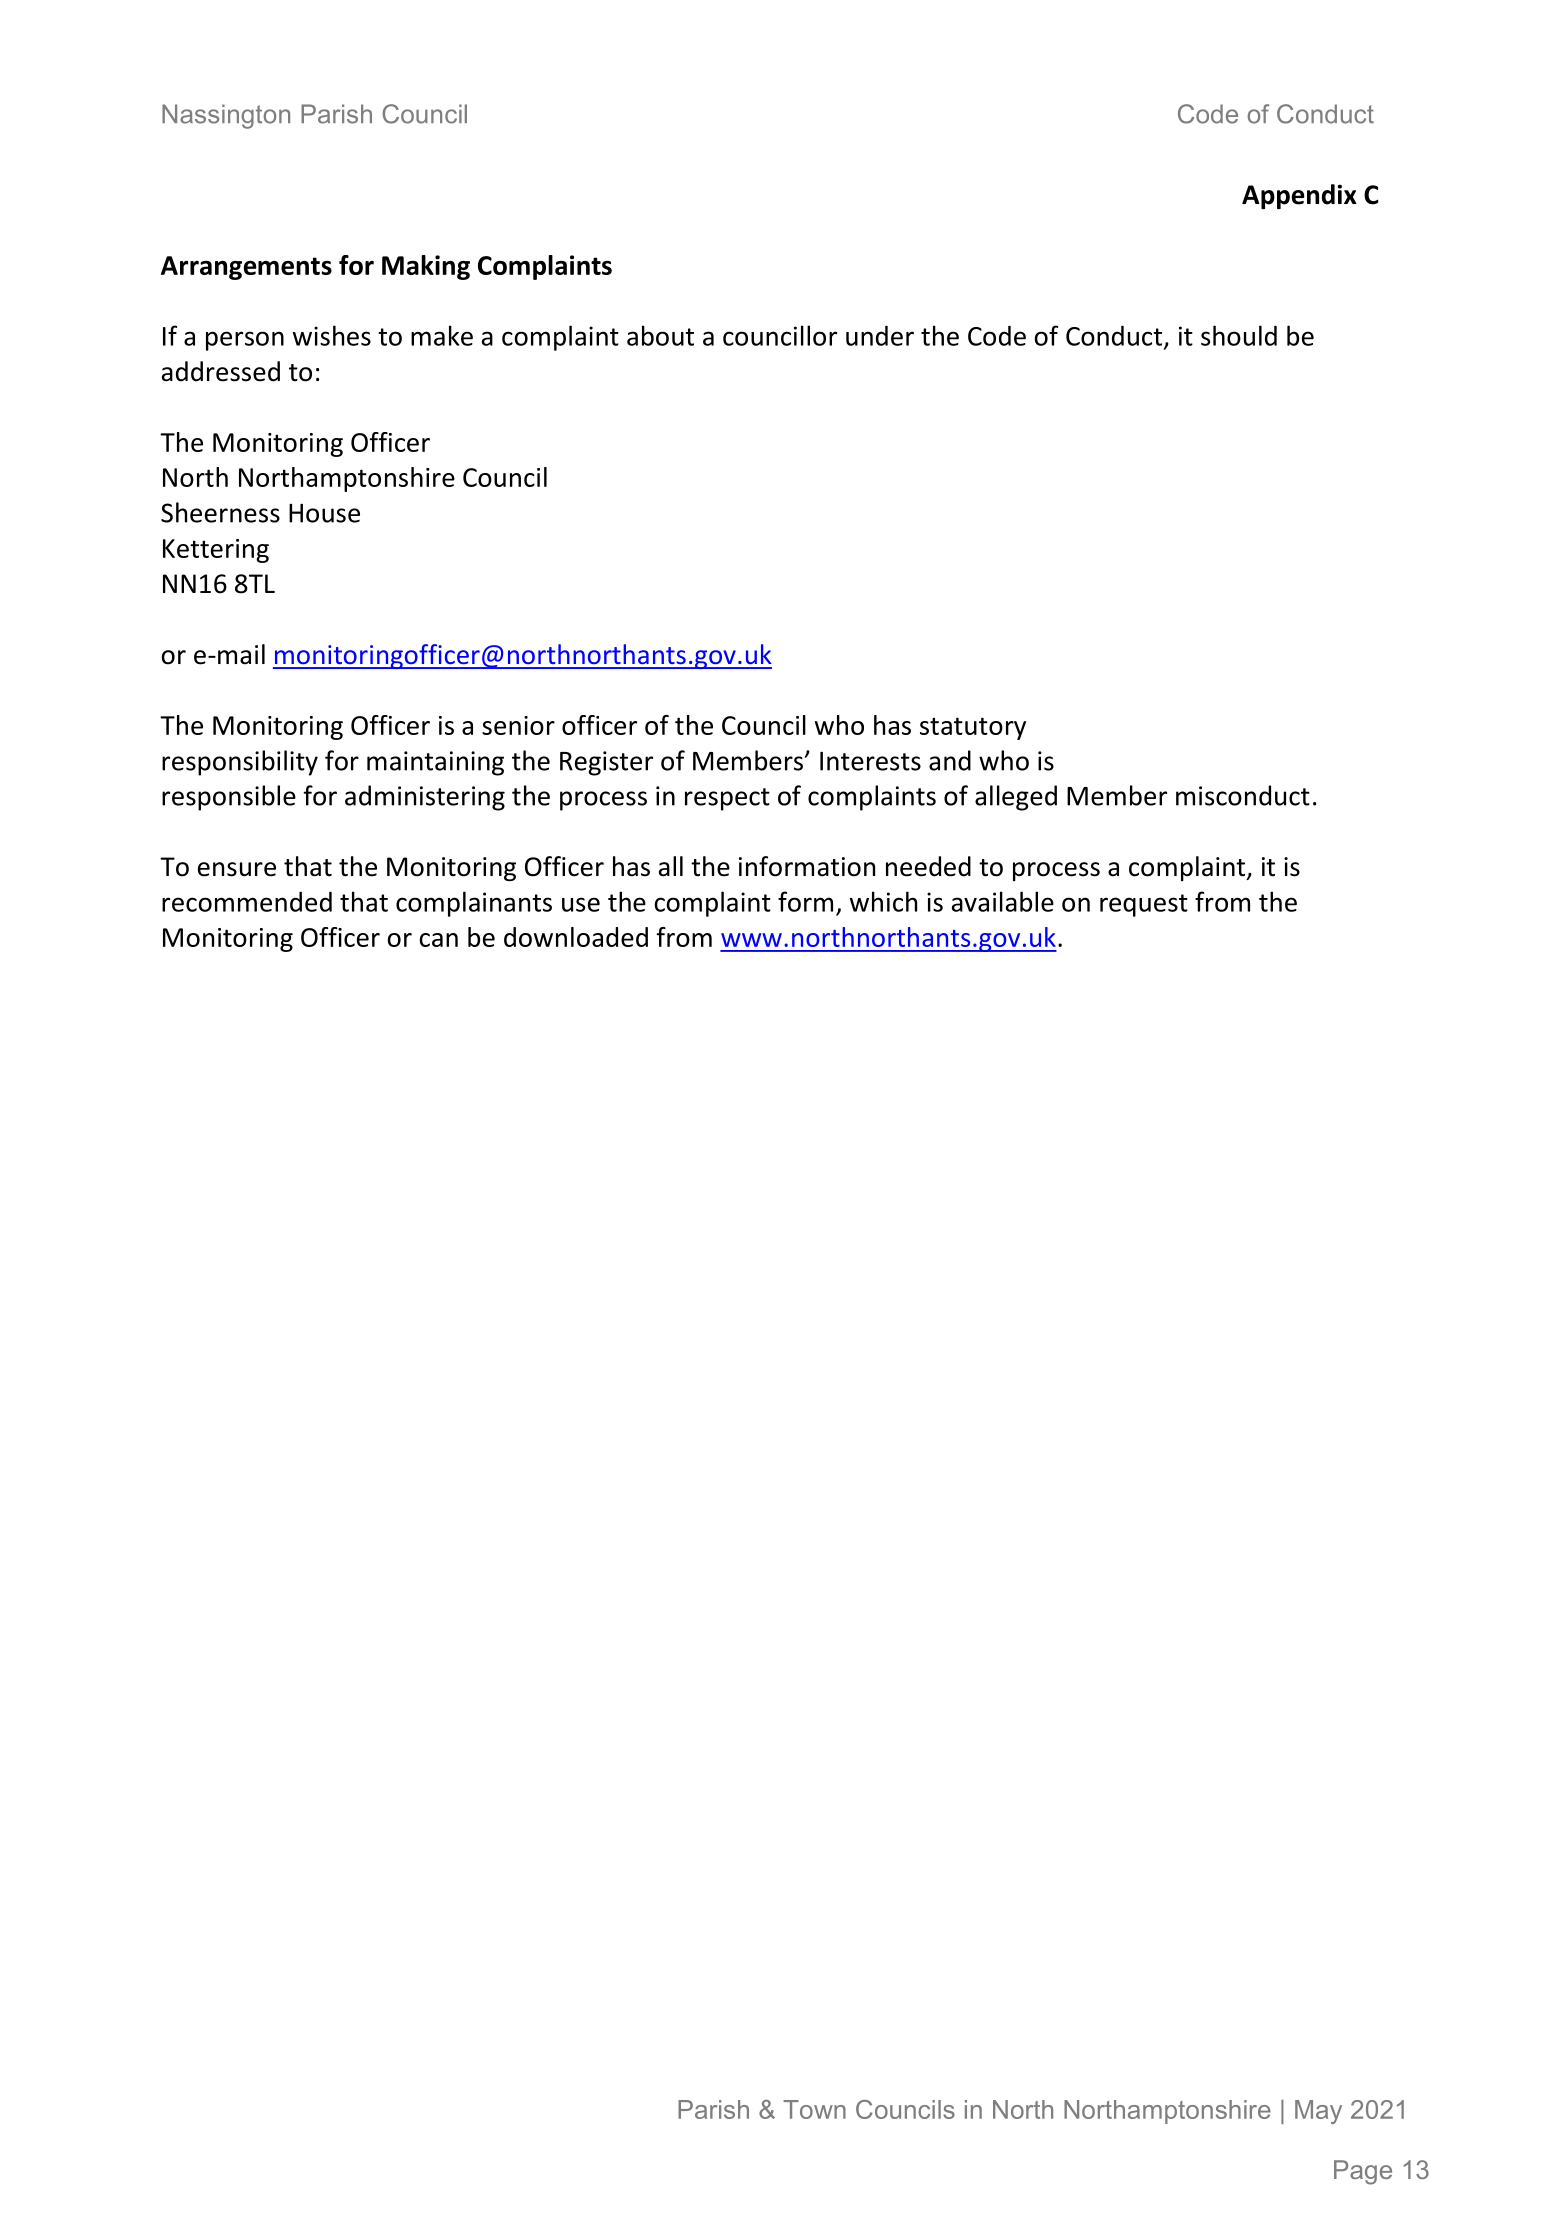 The width and height of the page is (1567, 2218). What do you see at coordinates (1144, 905) in the page?
I see `request` at bounding box center [1144, 905].
